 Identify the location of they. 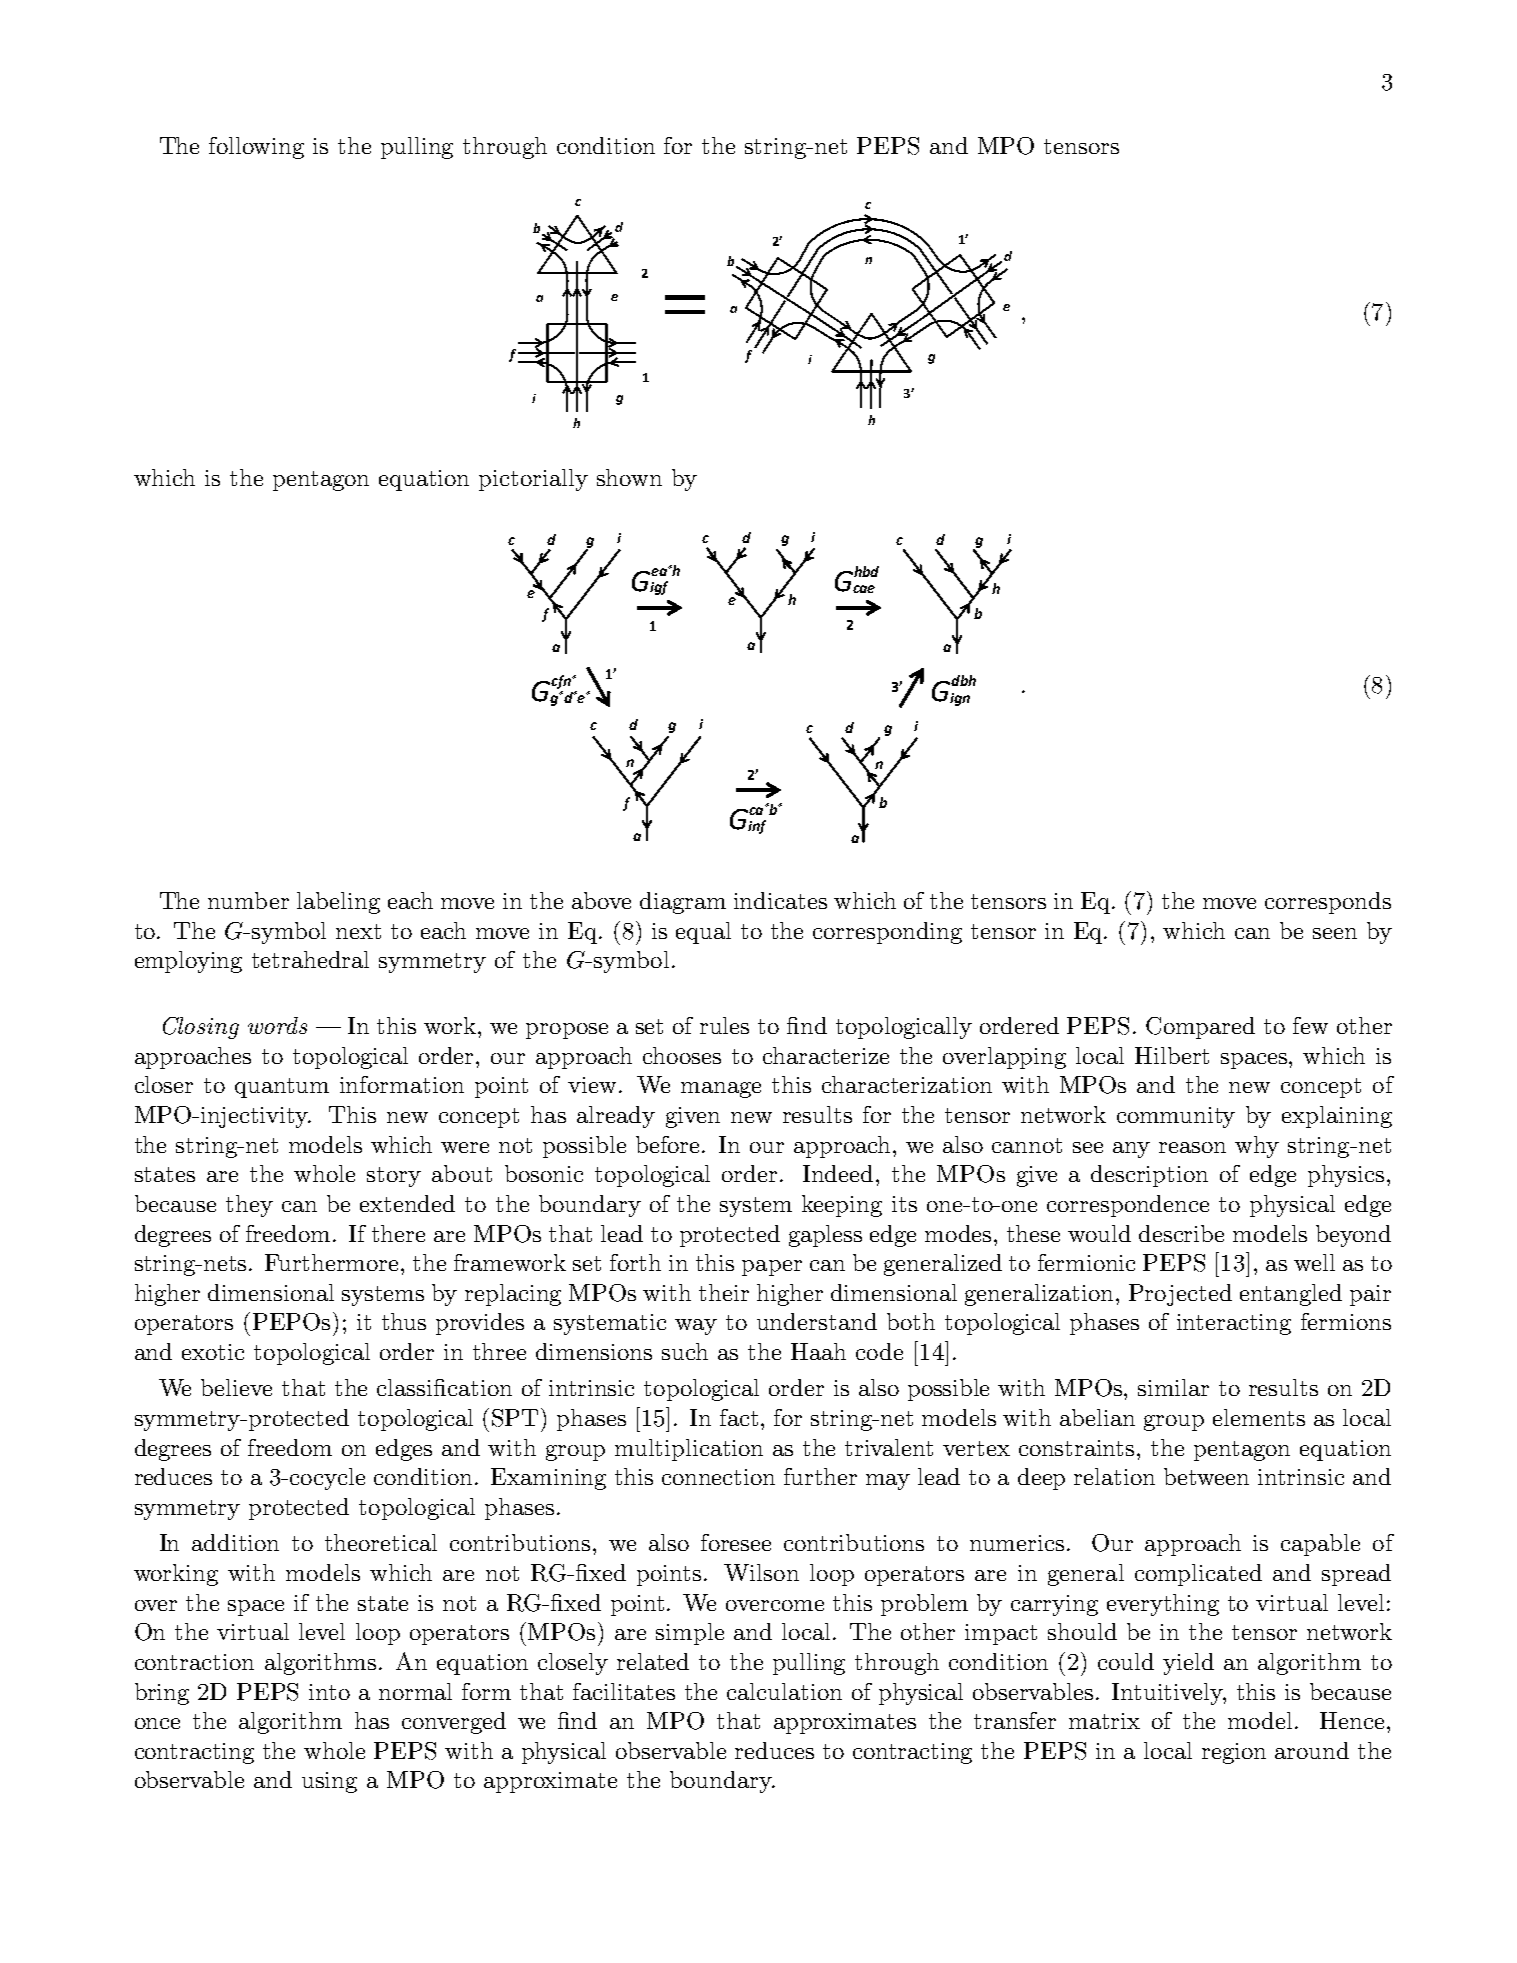
(249, 1206).
